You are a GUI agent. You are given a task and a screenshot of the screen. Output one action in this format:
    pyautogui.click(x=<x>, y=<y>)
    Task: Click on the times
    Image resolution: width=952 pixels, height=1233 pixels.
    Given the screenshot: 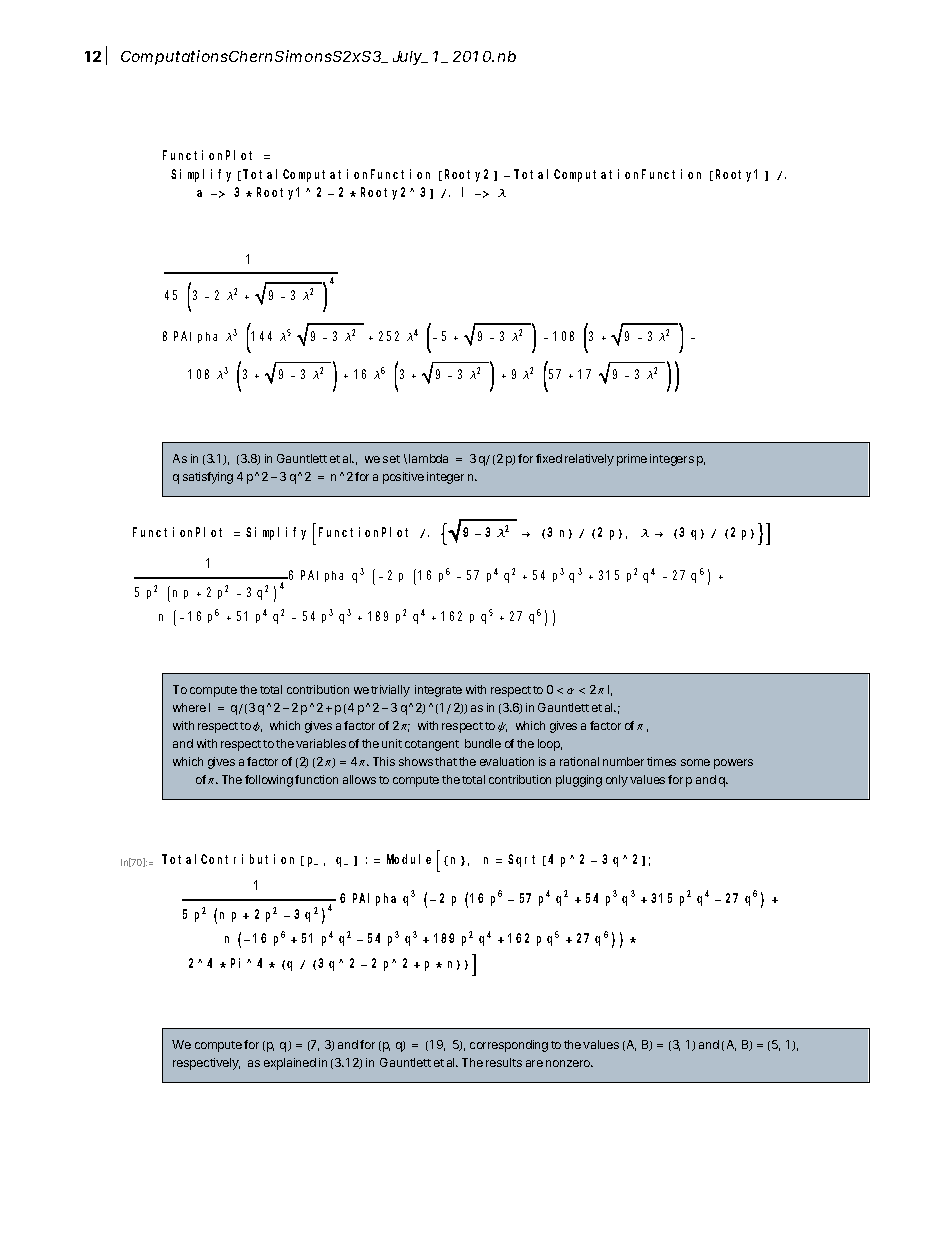 What is the action you would take?
    pyautogui.click(x=661, y=761)
